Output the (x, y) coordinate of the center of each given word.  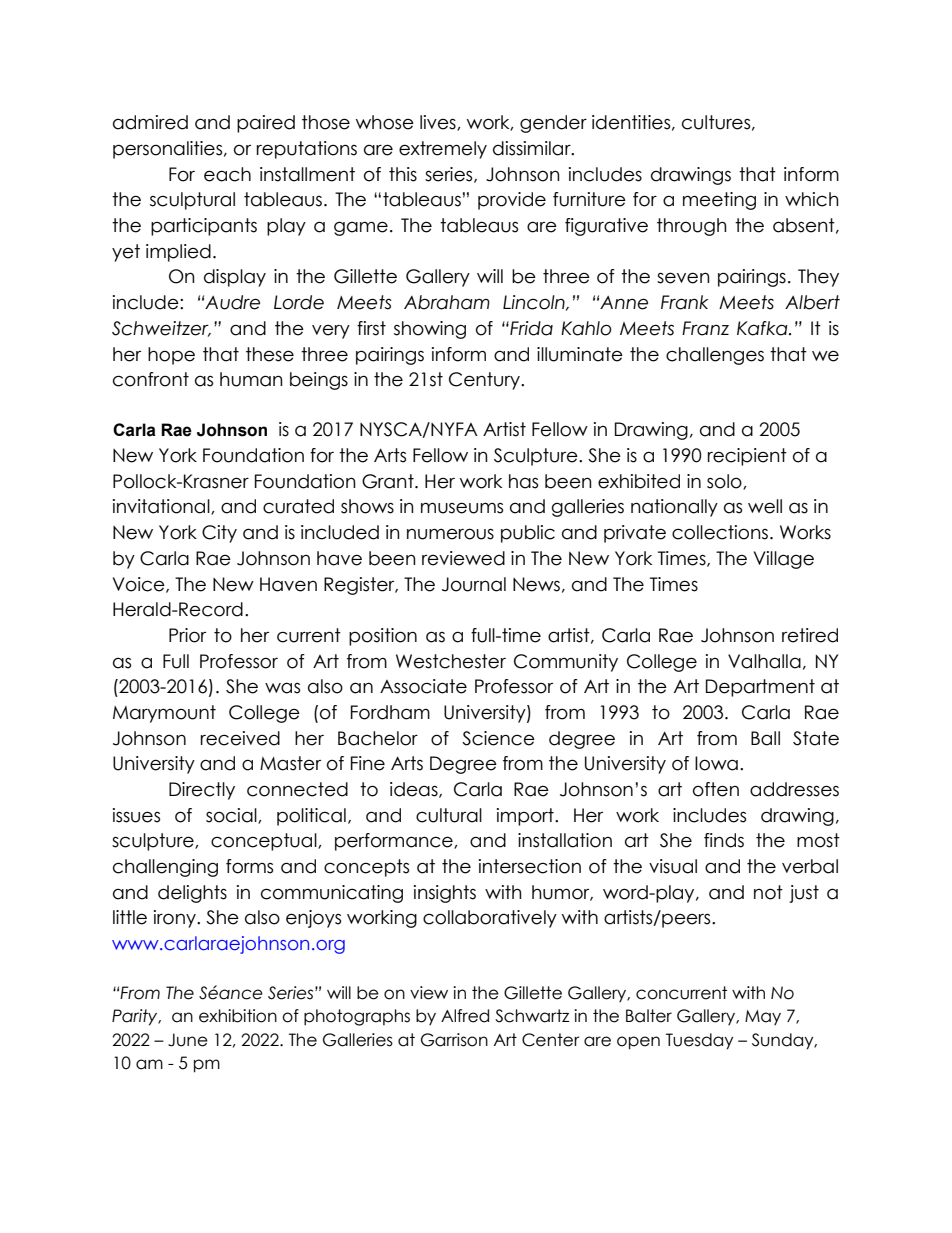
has (523, 481)
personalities (169, 150)
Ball (765, 738)
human (251, 379)
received (240, 738)
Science (498, 738)
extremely (443, 150)
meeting (719, 201)
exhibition (238, 1016)
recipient (747, 457)
